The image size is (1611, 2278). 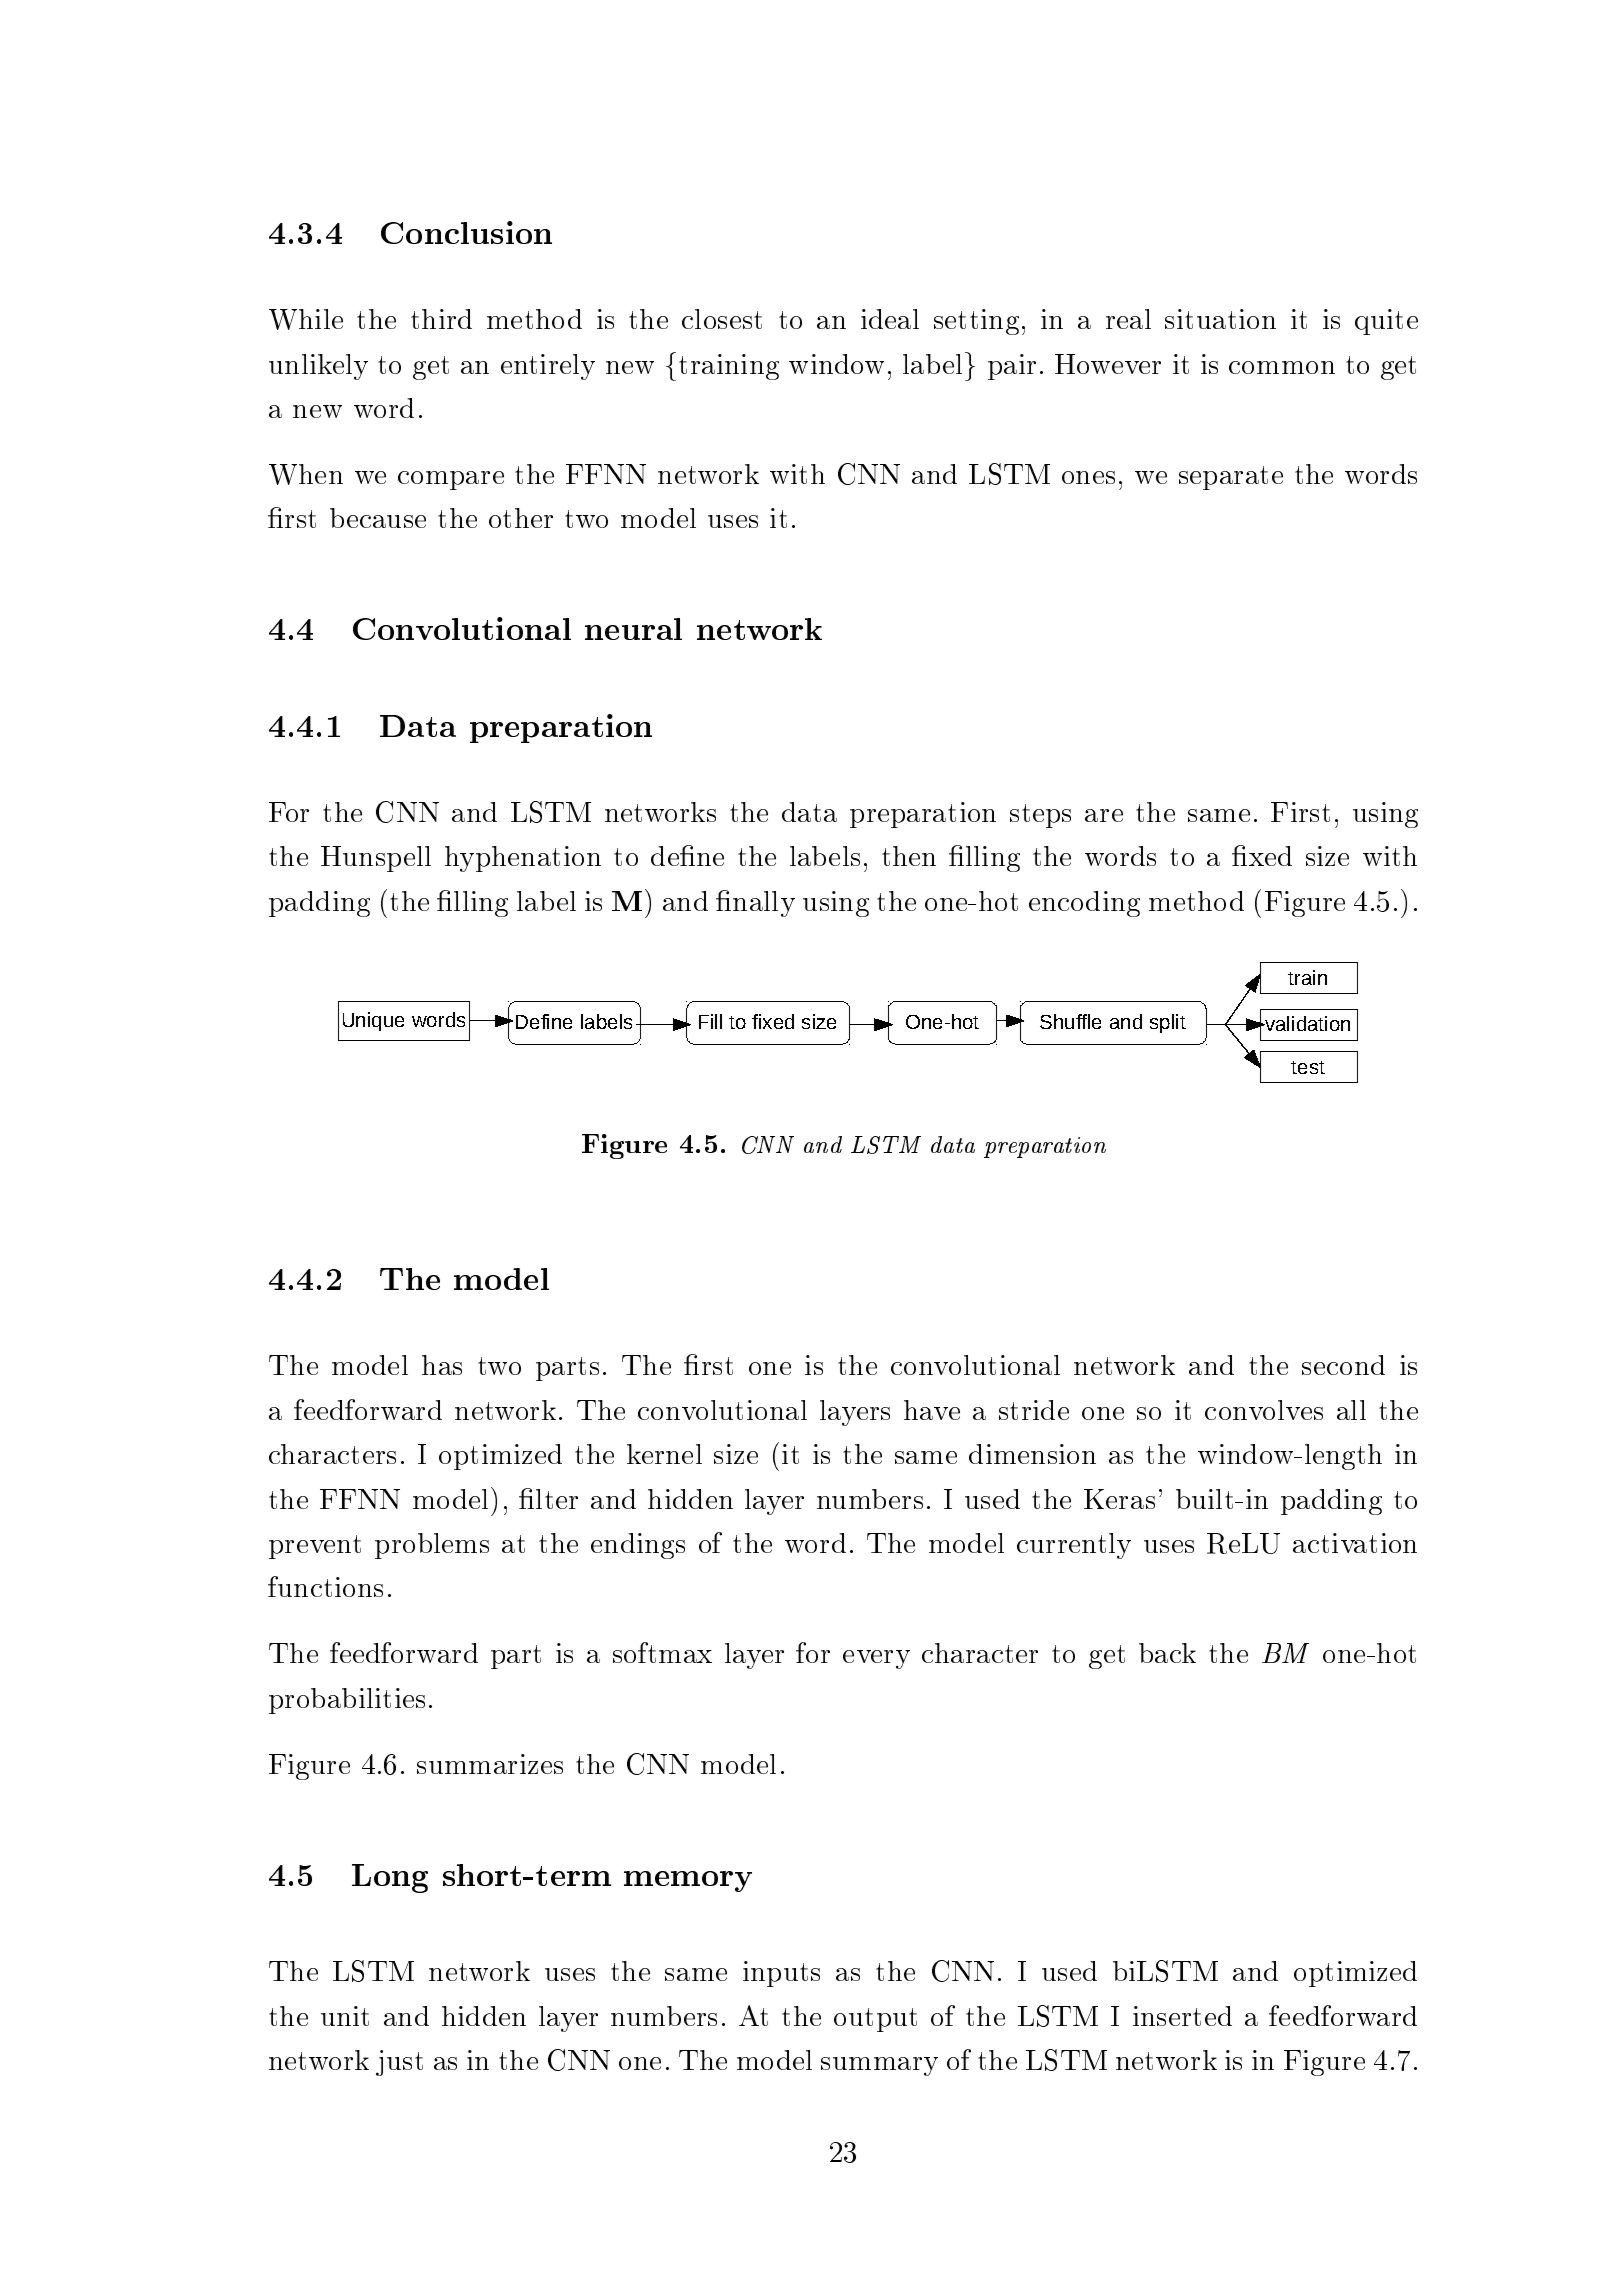 What do you see at coordinates (373, 1021) in the screenshot?
I see `Unique` at bounding box center [373, 1021].
